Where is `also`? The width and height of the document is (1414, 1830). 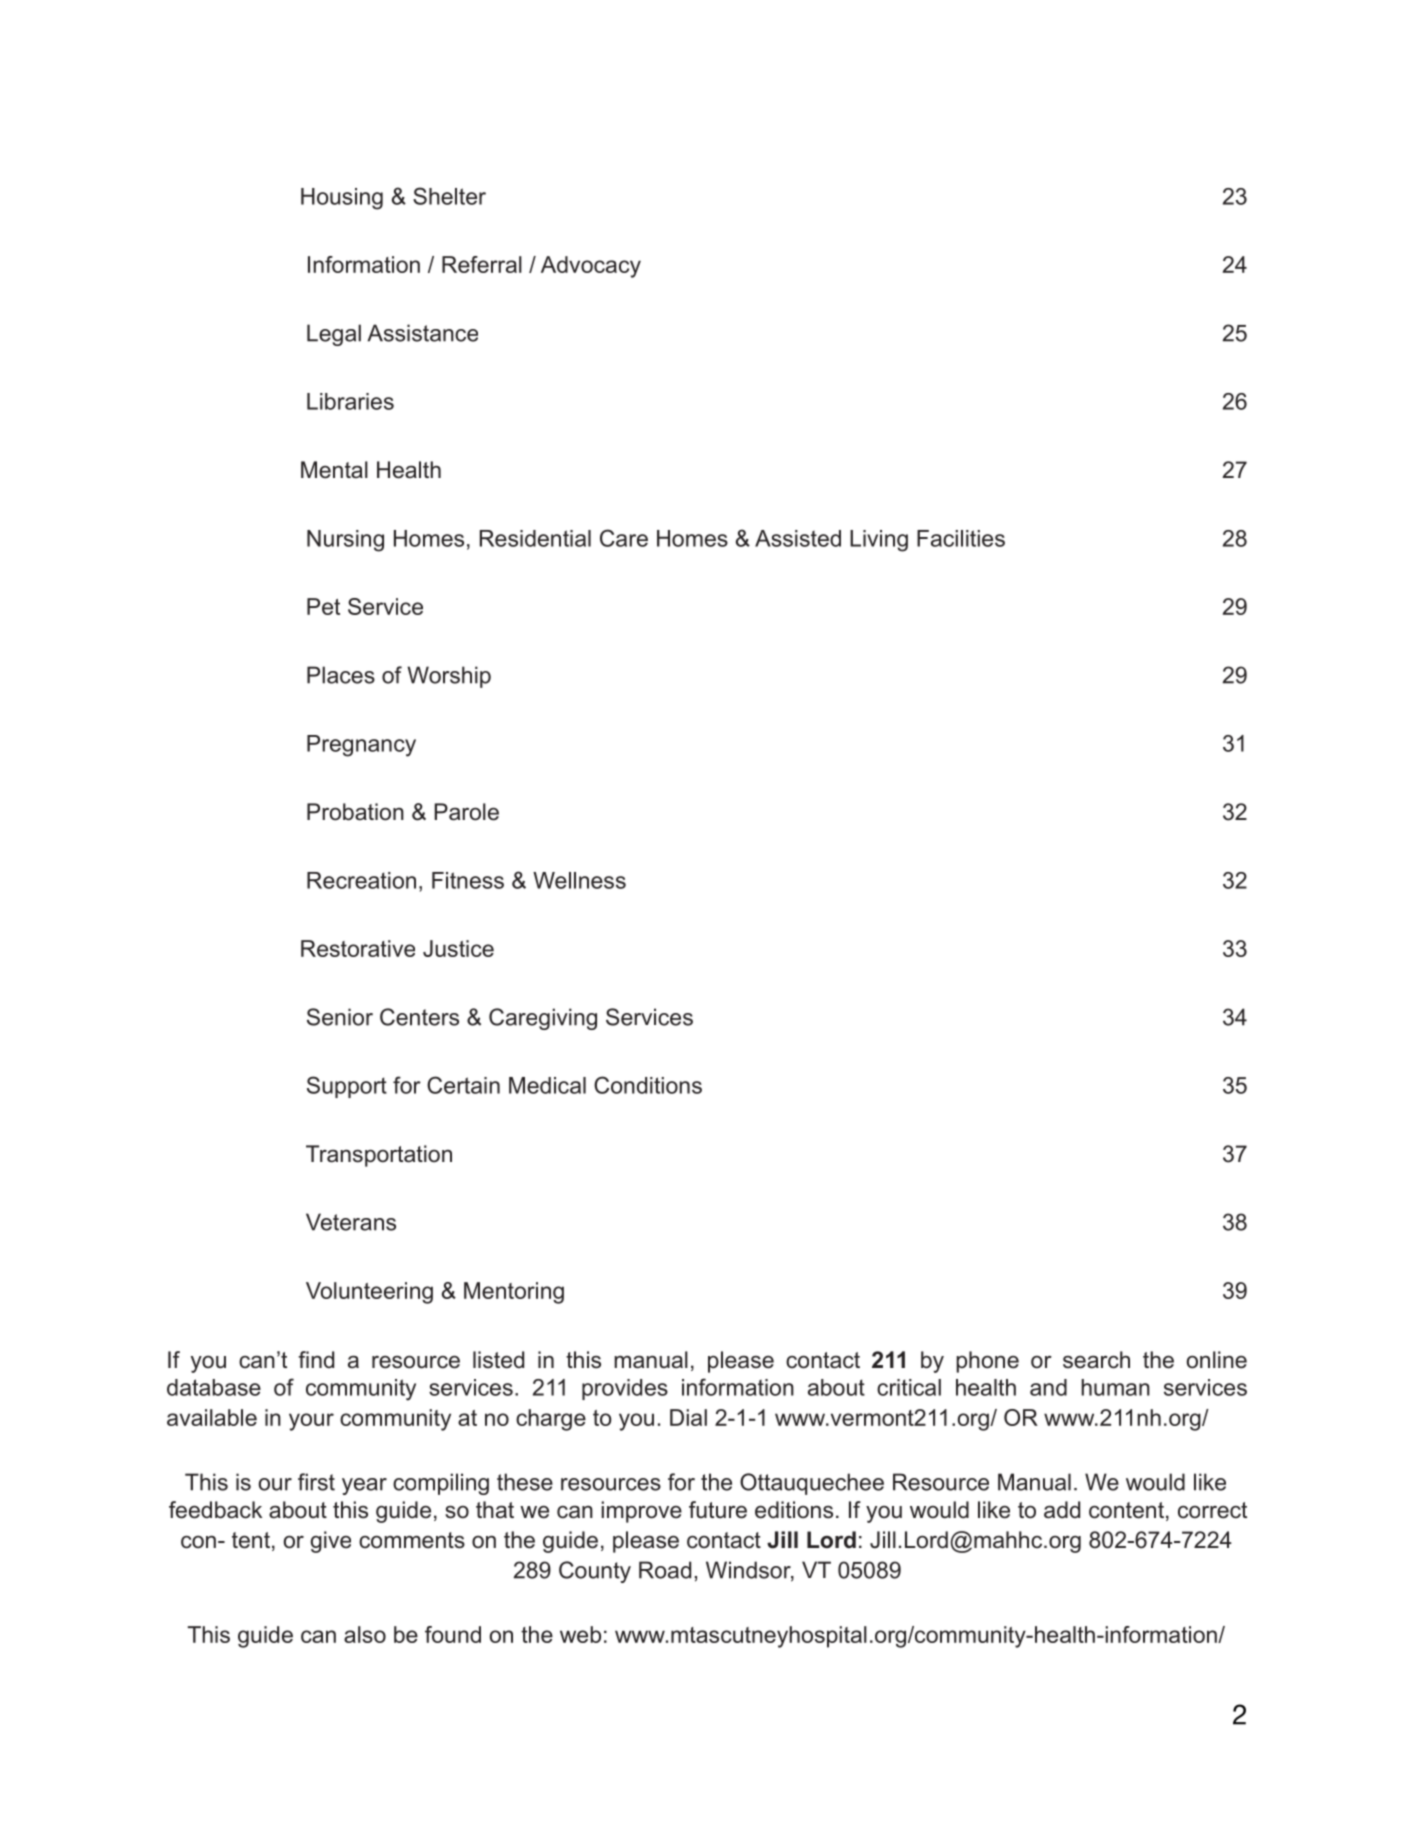 also is located at coordinates (365, 1634).
